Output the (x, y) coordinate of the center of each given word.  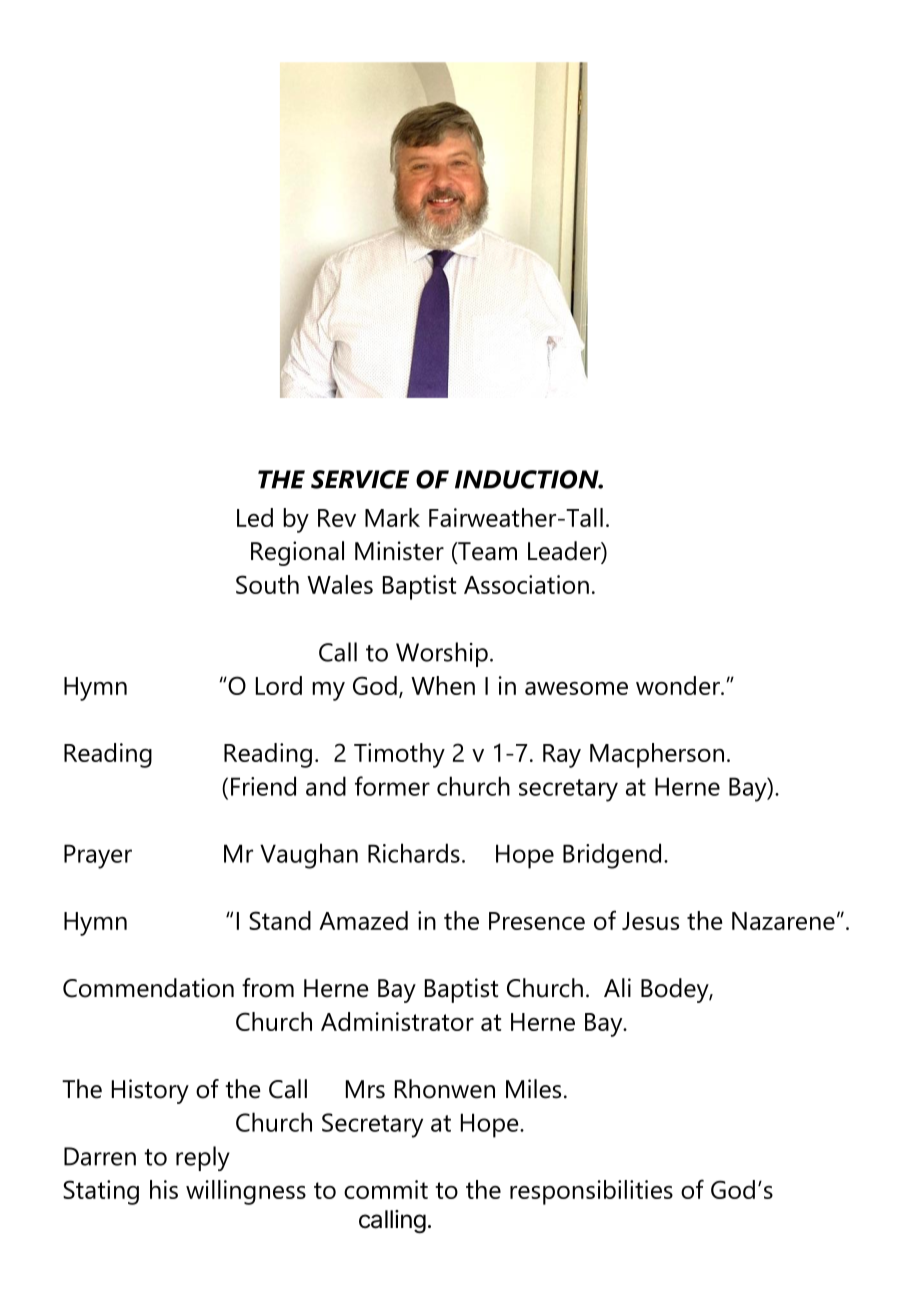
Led (255, 517)
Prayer (98, 856)
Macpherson (657, 755)
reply (203, 1158)
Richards (414, 853)
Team (486, 552)
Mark (392, 517)
